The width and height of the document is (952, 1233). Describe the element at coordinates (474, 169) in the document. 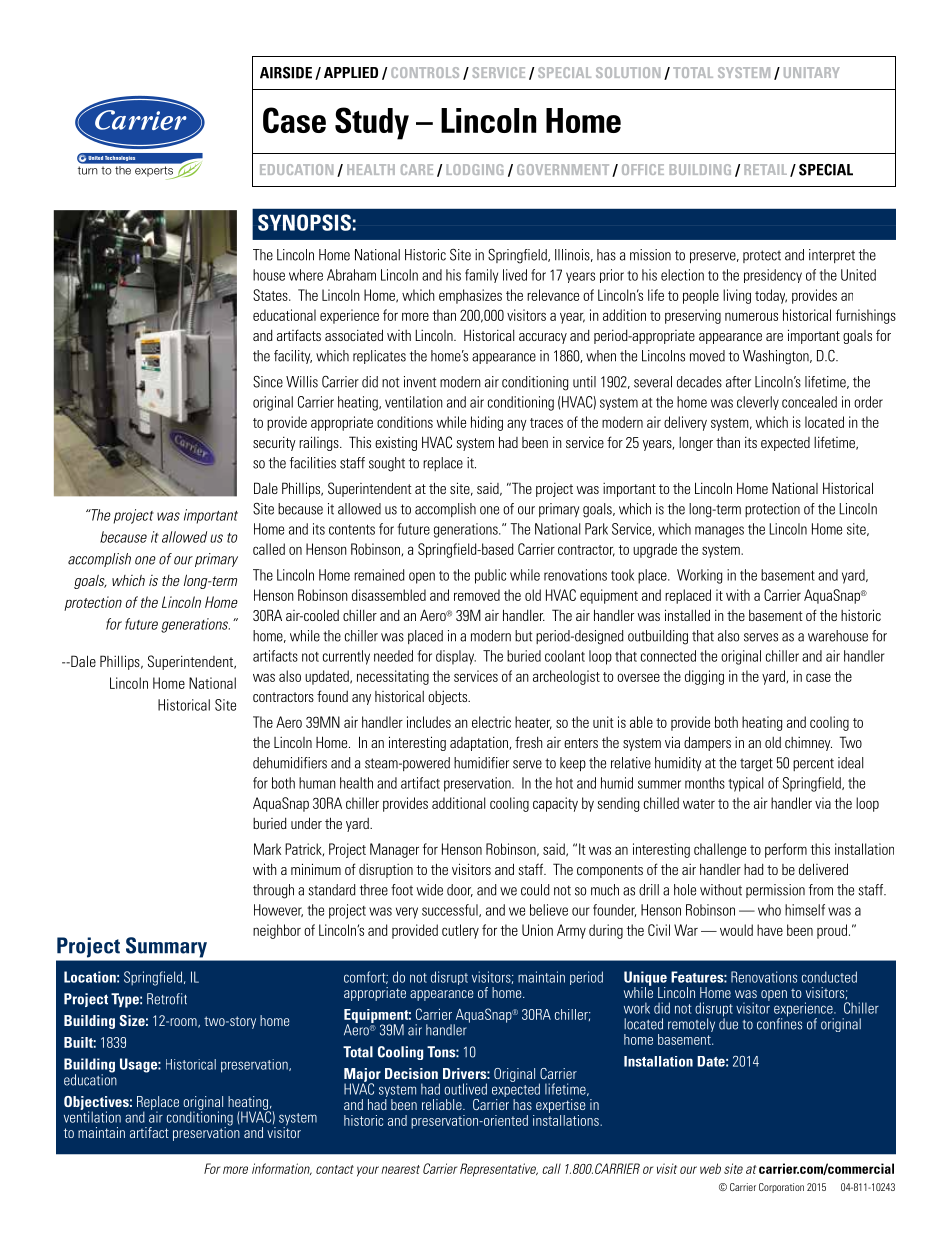

I see `LODGING` at that location.
